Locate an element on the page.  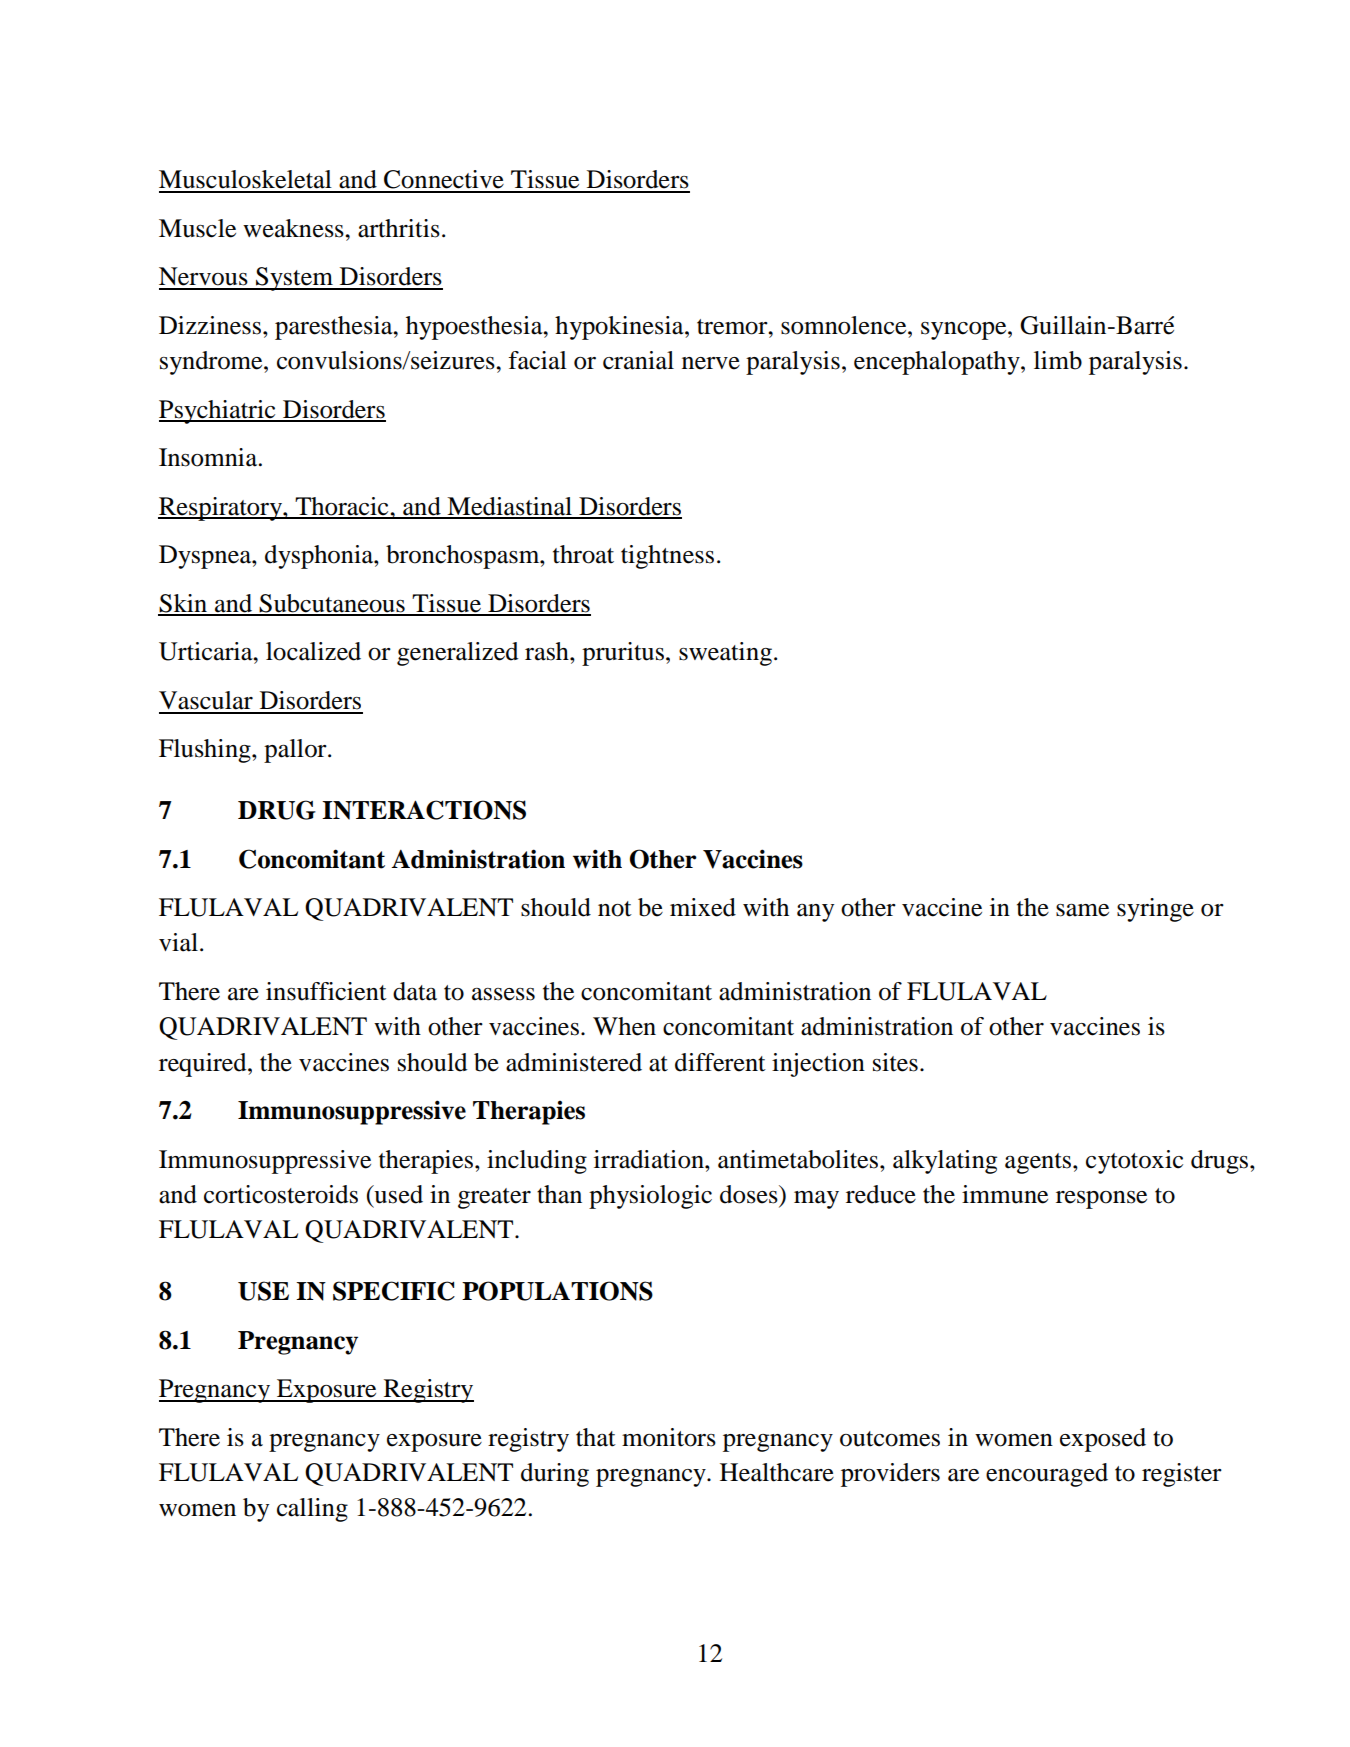
calling is located at coordinates (312, 1510).
